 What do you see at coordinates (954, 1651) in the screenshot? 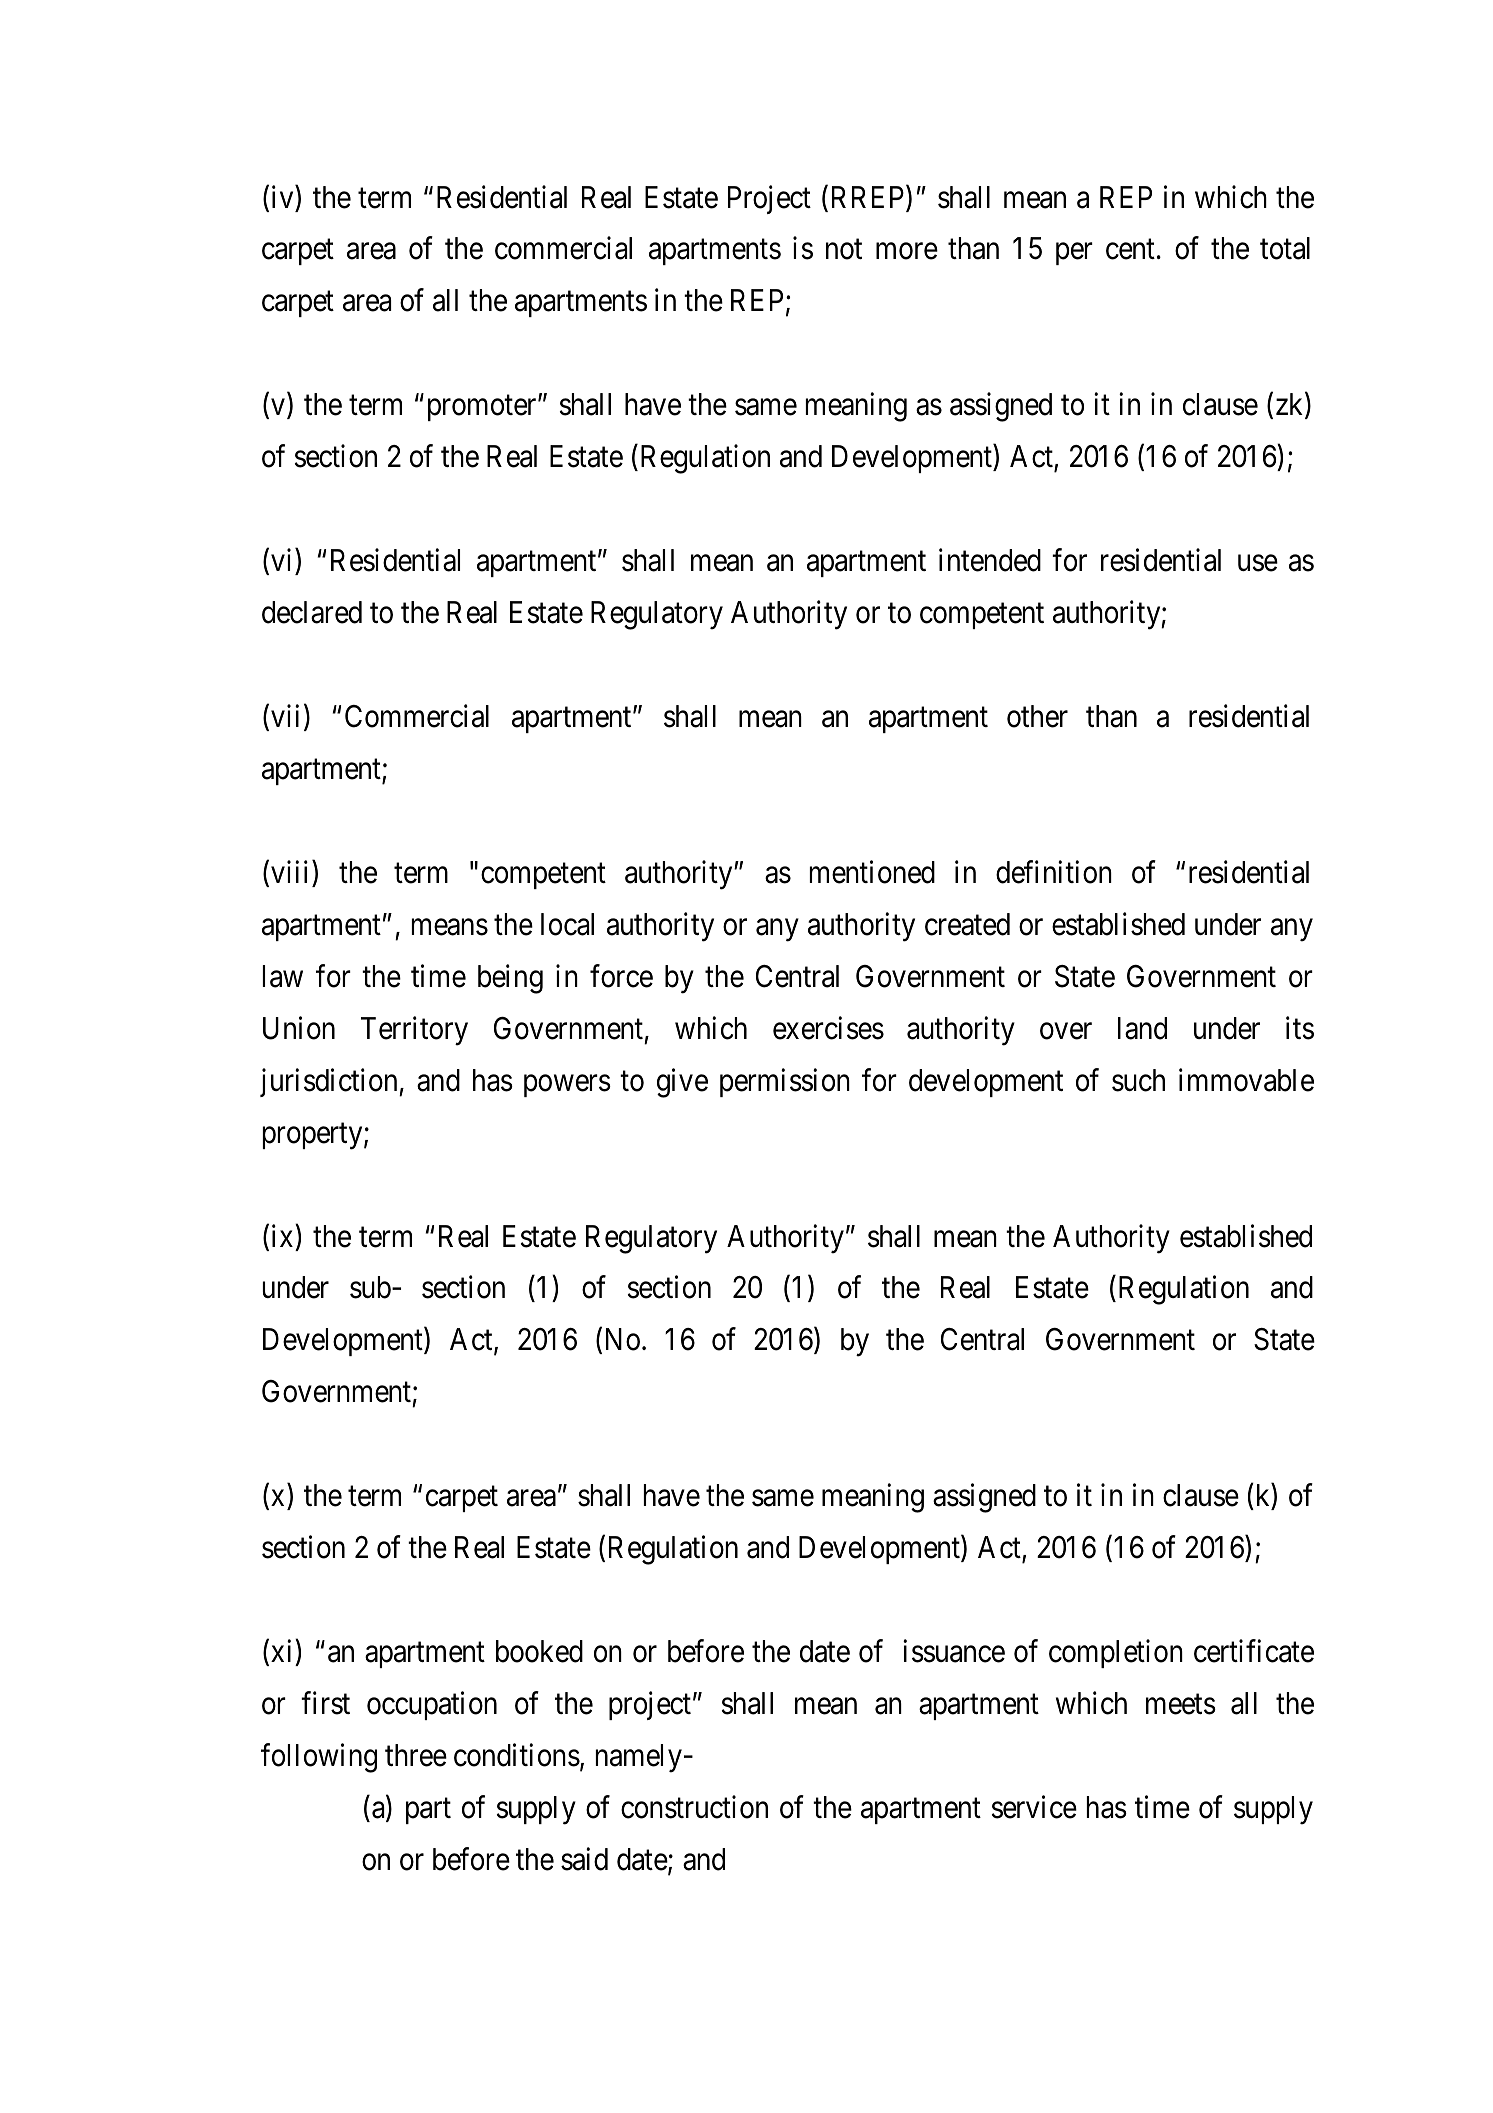
I see `issuance` at bounding box center [954, 1651].
